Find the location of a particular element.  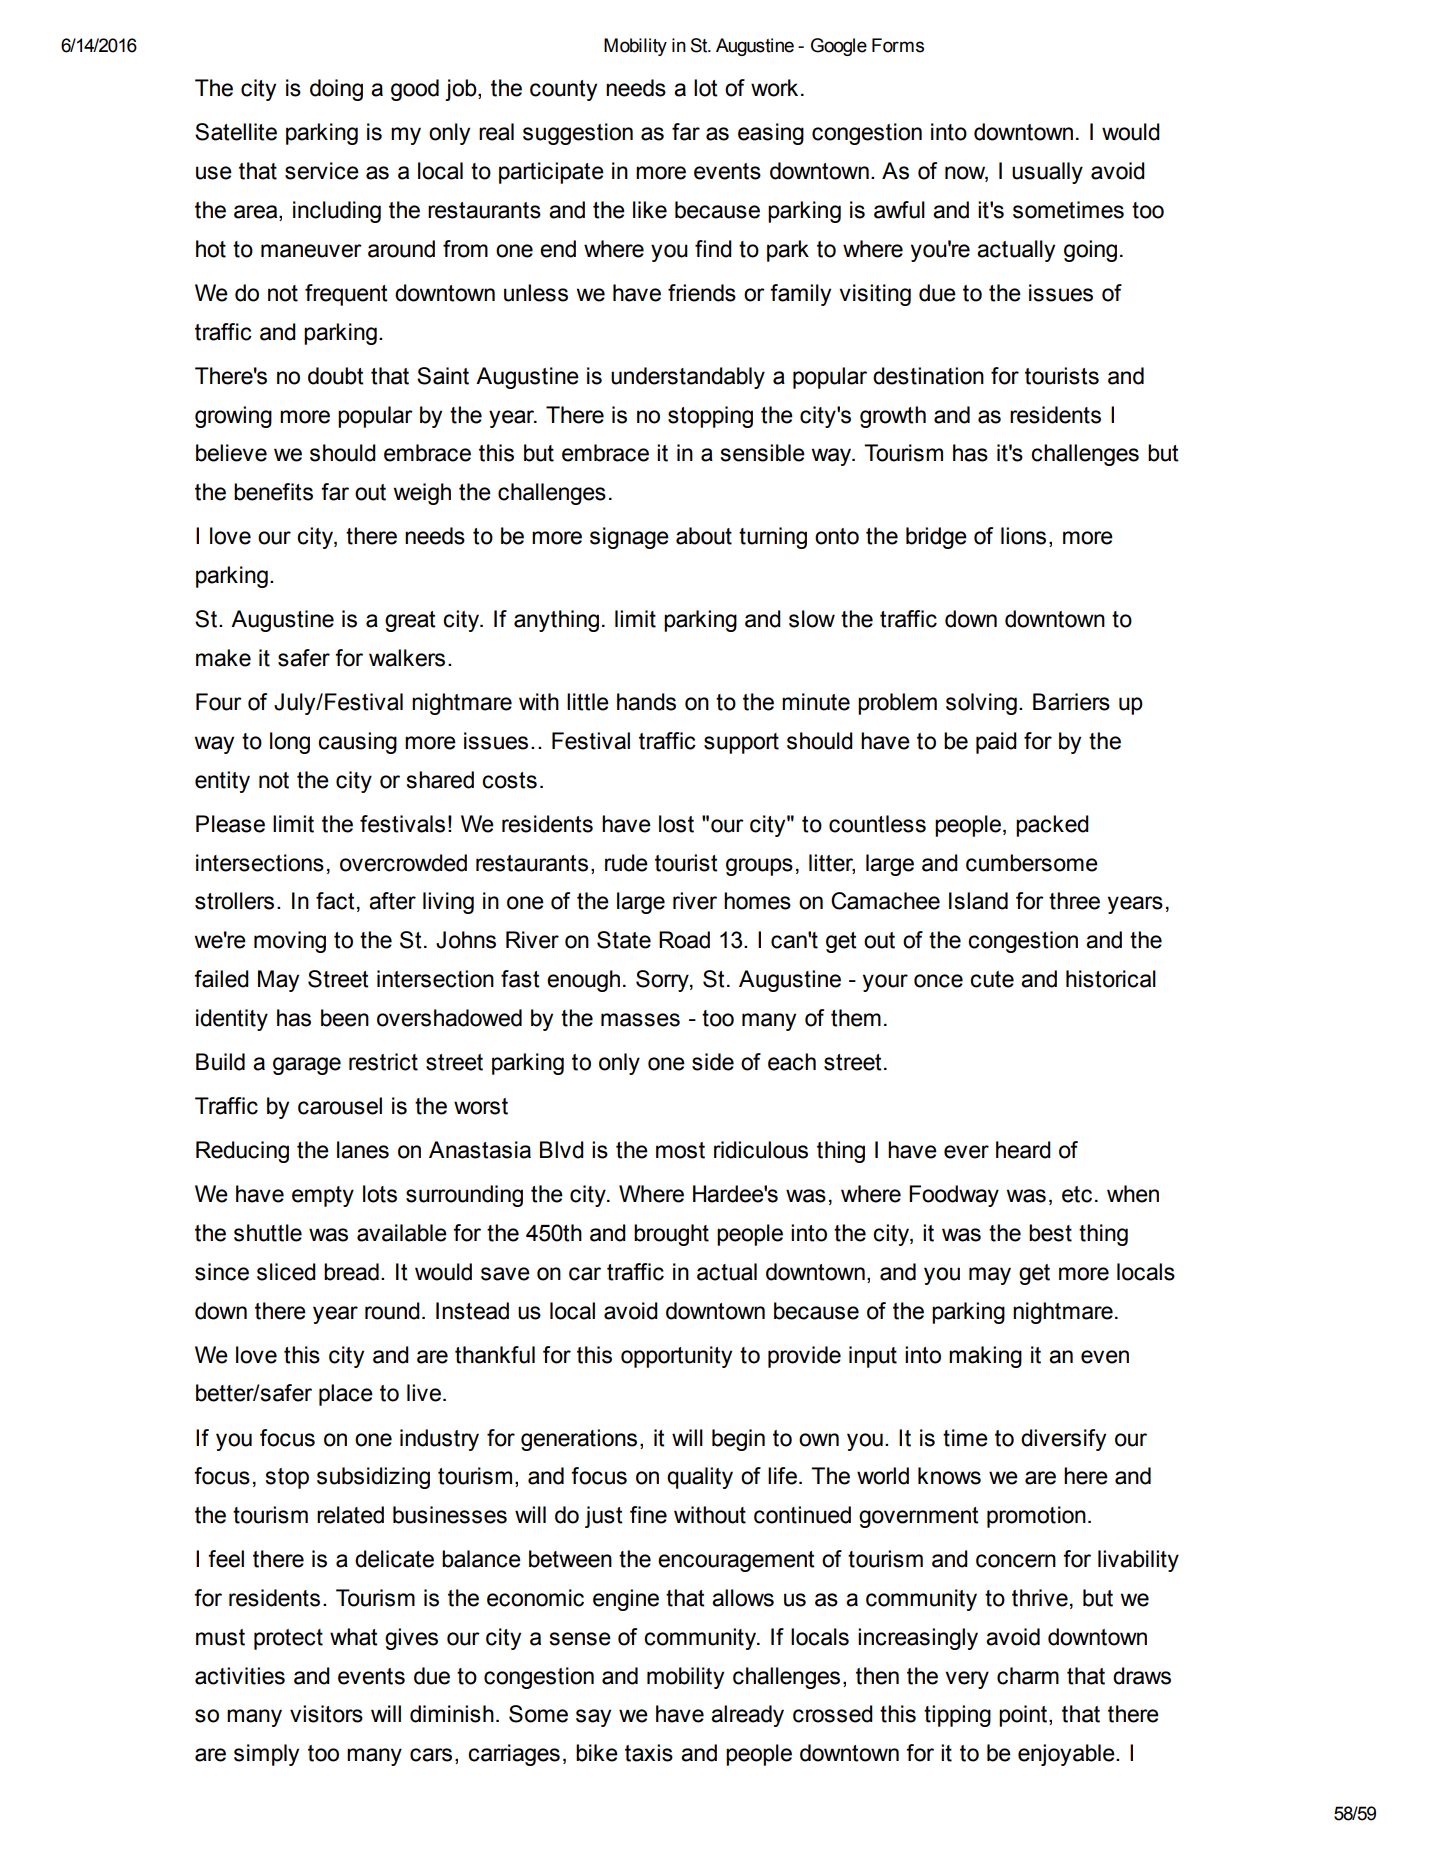

doing is located at coordinates (336, 90).
